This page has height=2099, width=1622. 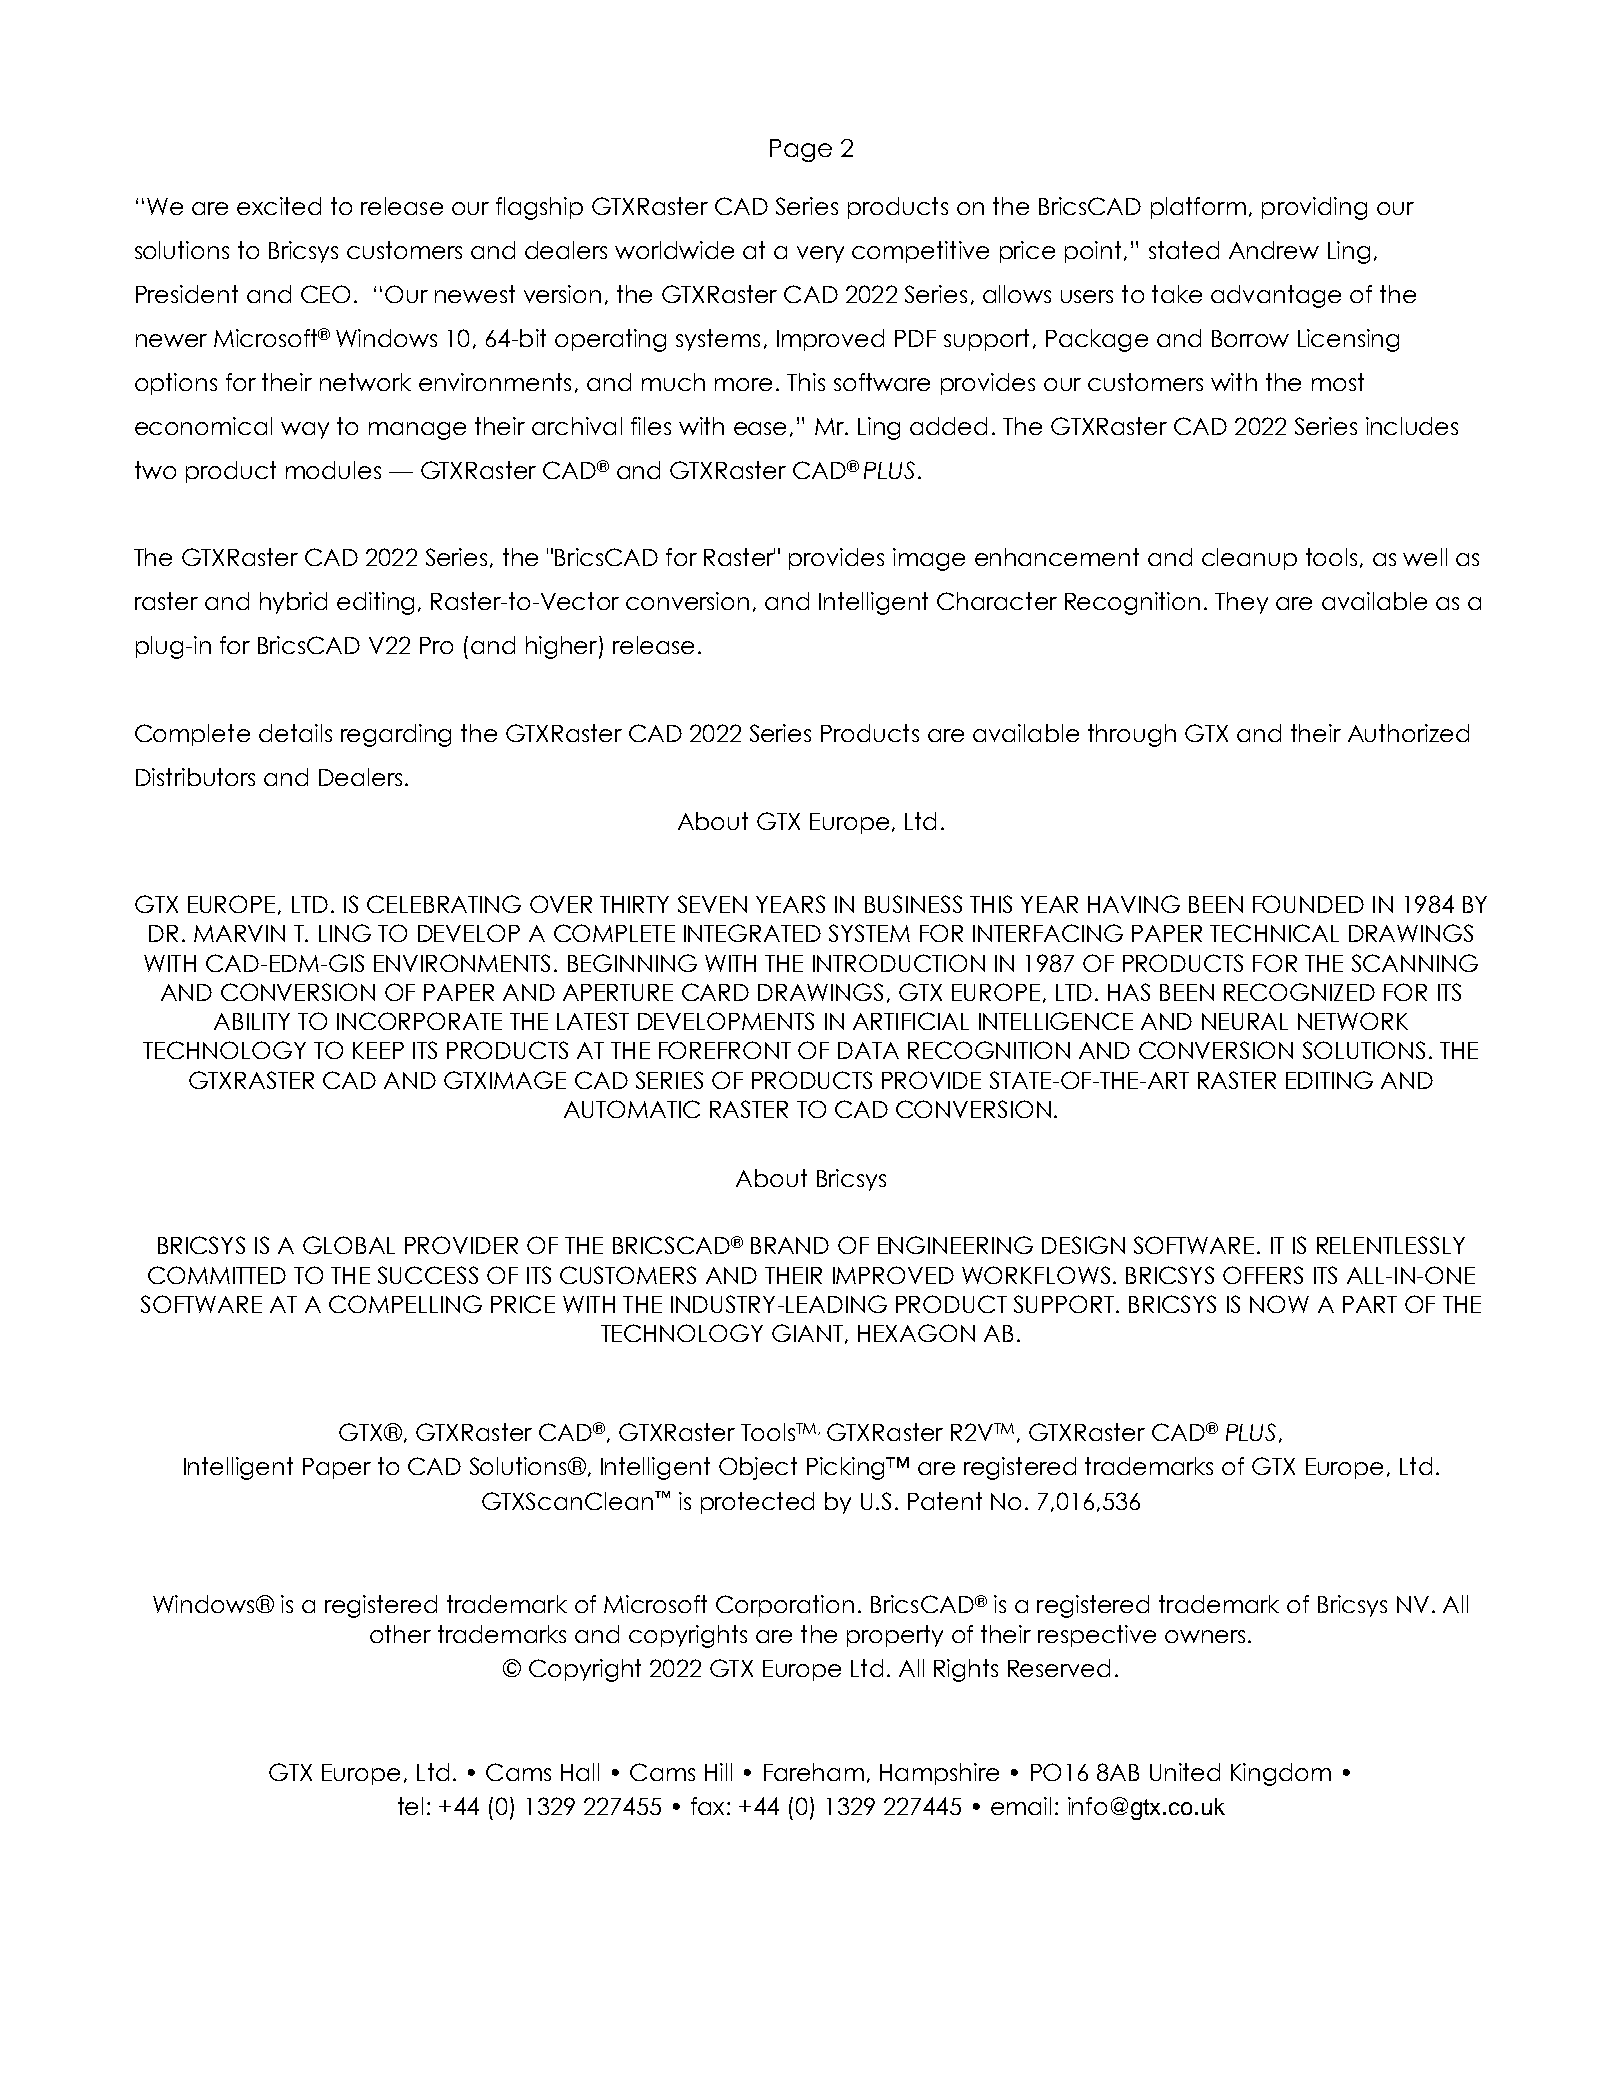 What do you see at coordinates (561, 647) in the page?
I see `higher` at bounding box center [561, 647].
